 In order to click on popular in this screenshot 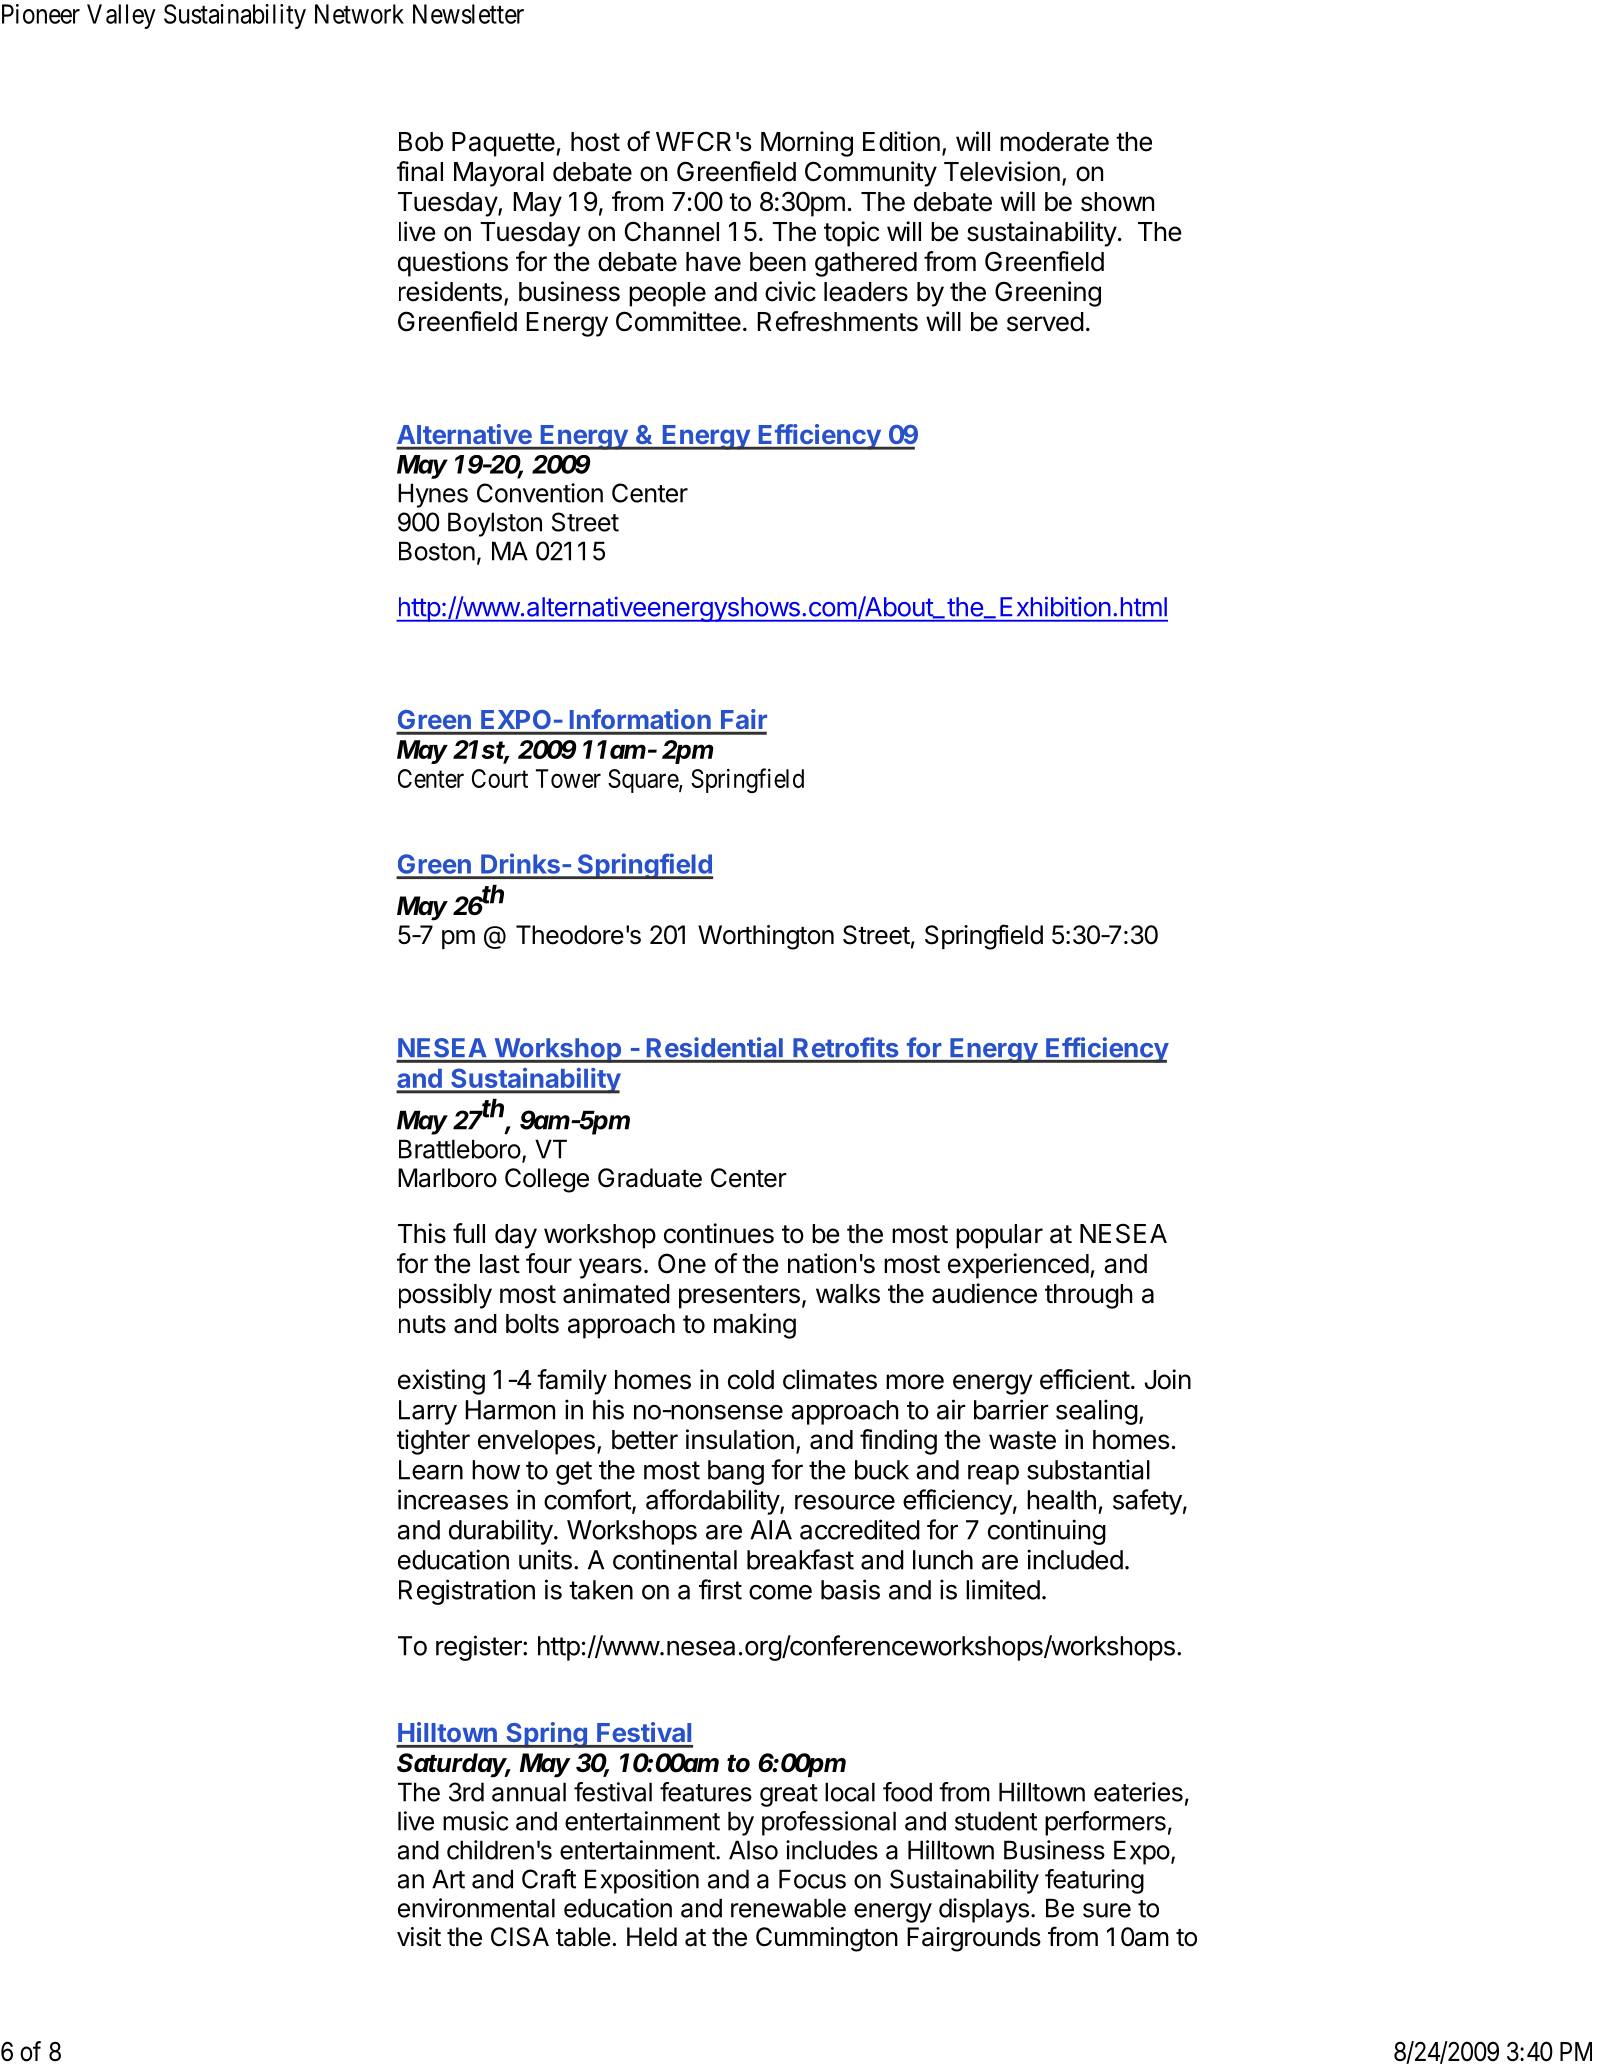, I will do `click(999, 1236)`.
